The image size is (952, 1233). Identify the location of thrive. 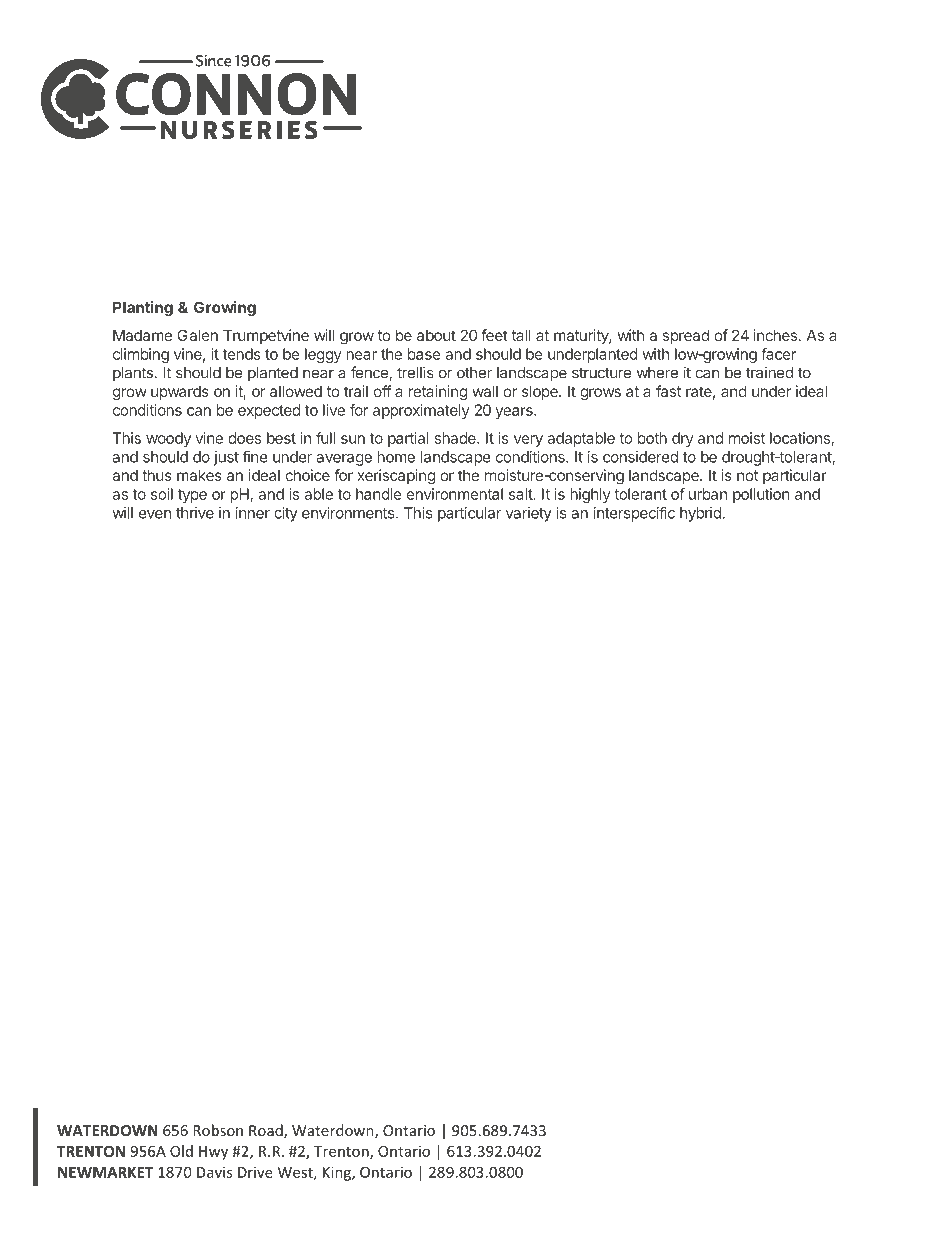
(195, 513).
